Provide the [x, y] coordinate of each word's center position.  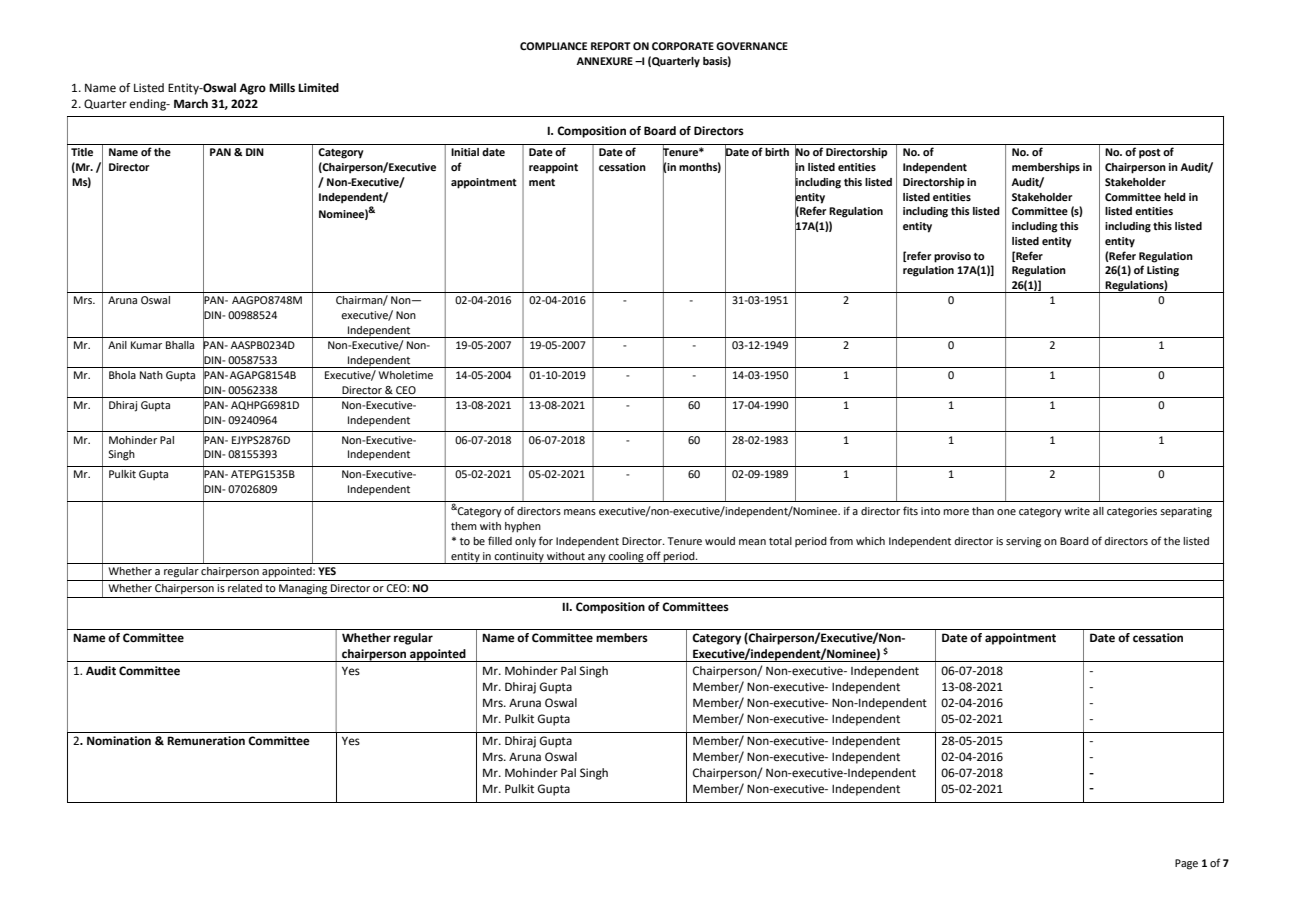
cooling [626, 558]
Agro [252, 89]
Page [1186, 864]
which [870, 541]
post [1150, 154]
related [245, 588]
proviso [952, 257]
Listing [1163, 271]
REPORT [611, 46]
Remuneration [206, 741]
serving [1023, 542]
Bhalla [180, 345]
